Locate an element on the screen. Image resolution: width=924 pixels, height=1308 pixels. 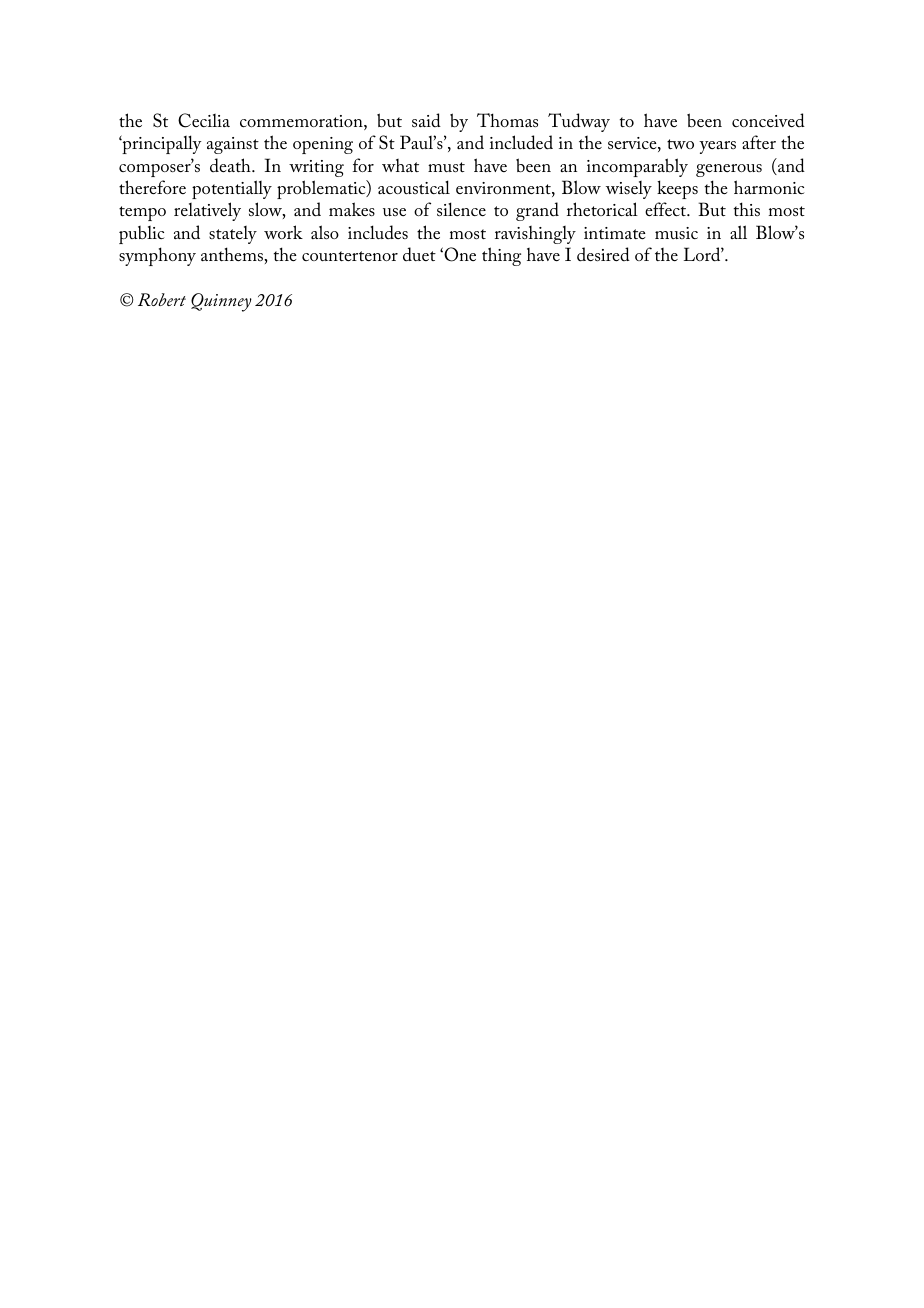
said is located at coordinates (426, 120).
